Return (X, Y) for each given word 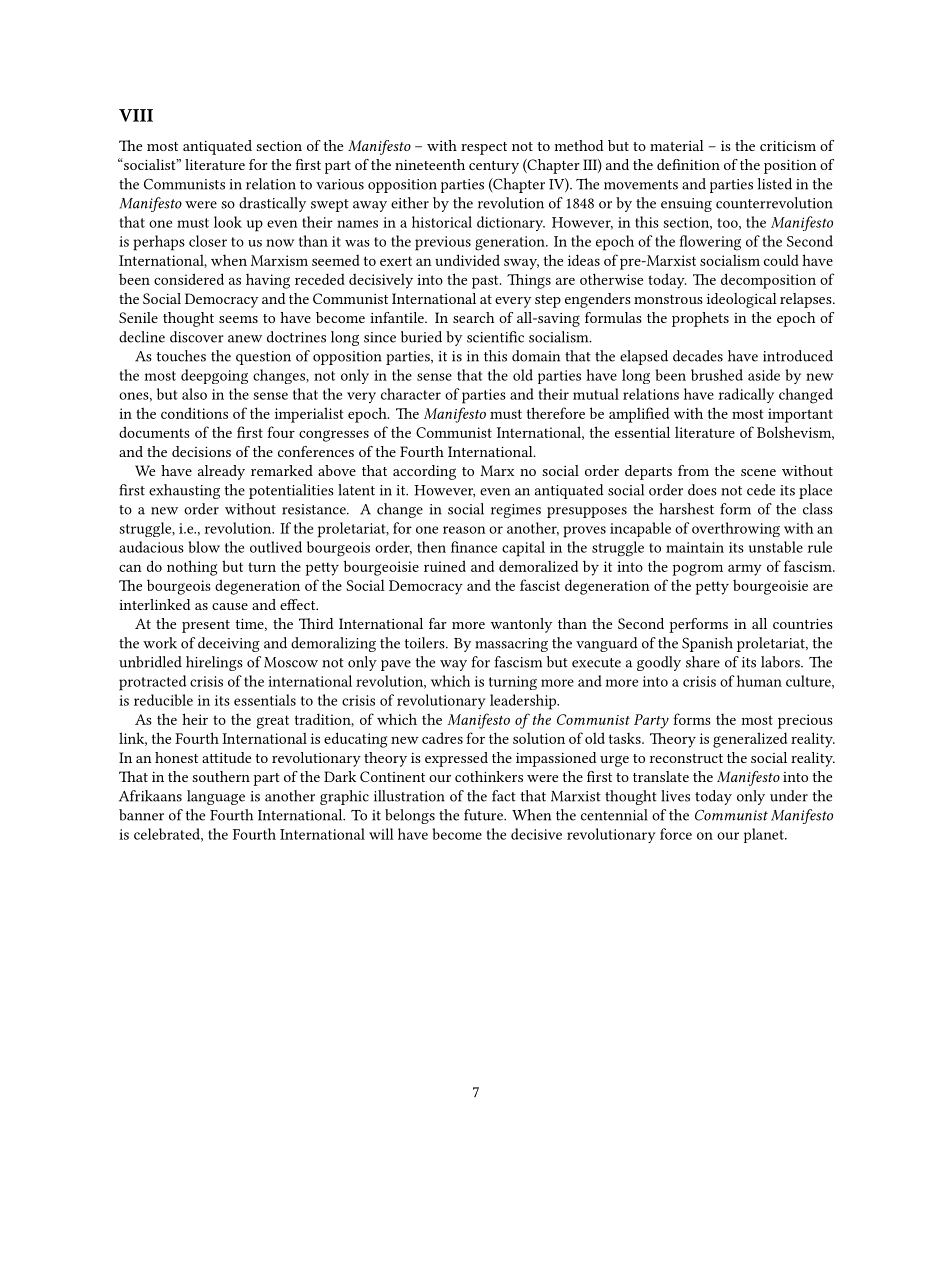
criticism (788, 146)
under (789, 796)
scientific (495, 337)
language (216, 797)
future (484, 815)
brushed (717, 375)
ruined (445, 566)
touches (181, 356)
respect (484, 148)
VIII (136, 115)
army (745, 570)
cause (230, 606)
